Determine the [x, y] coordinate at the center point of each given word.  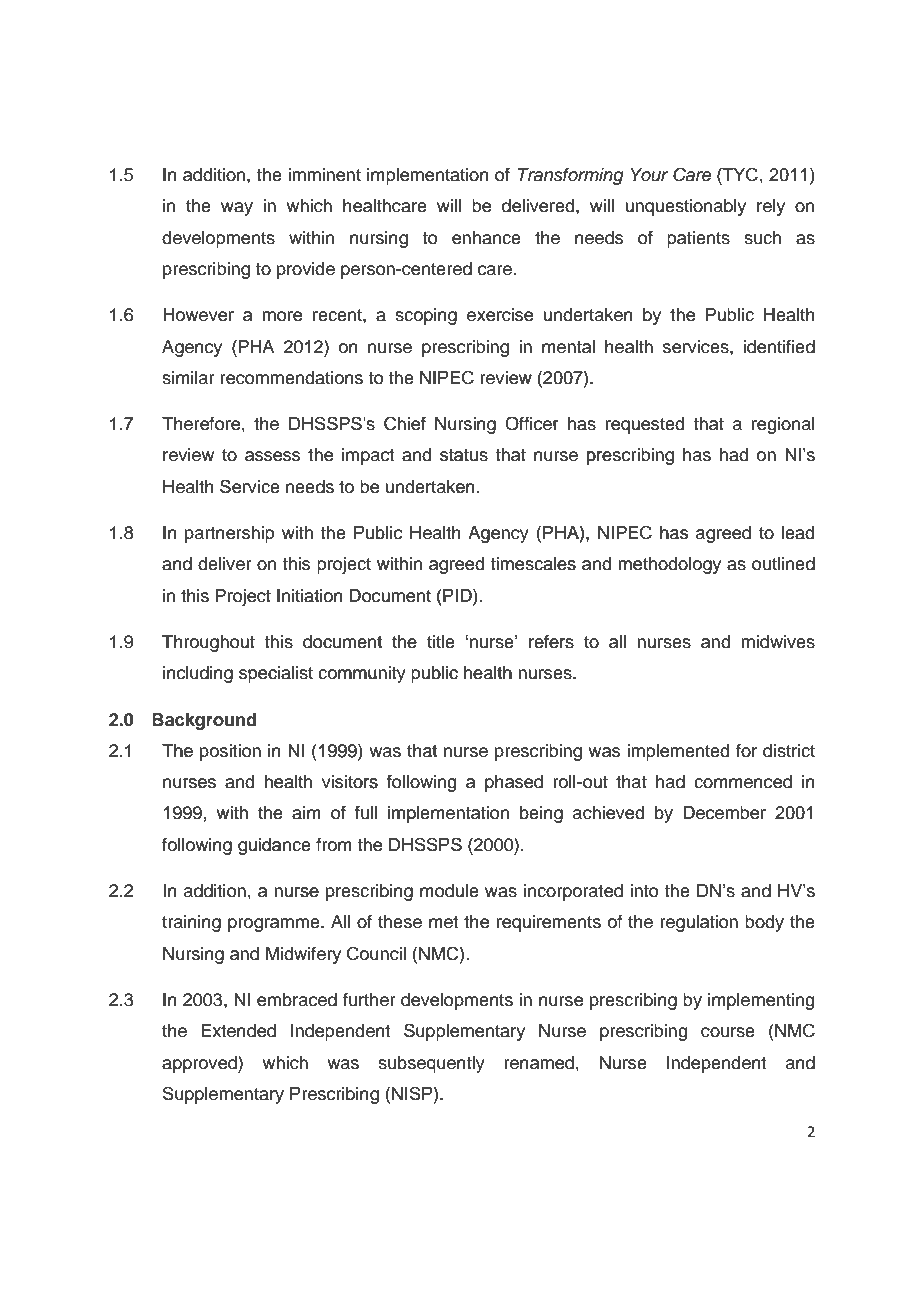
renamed [539, 1063]
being [541, 814]
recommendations [291, 378]
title [441, 642]
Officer [532, 423]
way [237, 209]
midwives [778, 642]
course [728, 1032]
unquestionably [685, 207]
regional [783, 425]
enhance [486, 238]
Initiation [310, 596]
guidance [274, 846]
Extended [238, 1031]
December [724, 813]
